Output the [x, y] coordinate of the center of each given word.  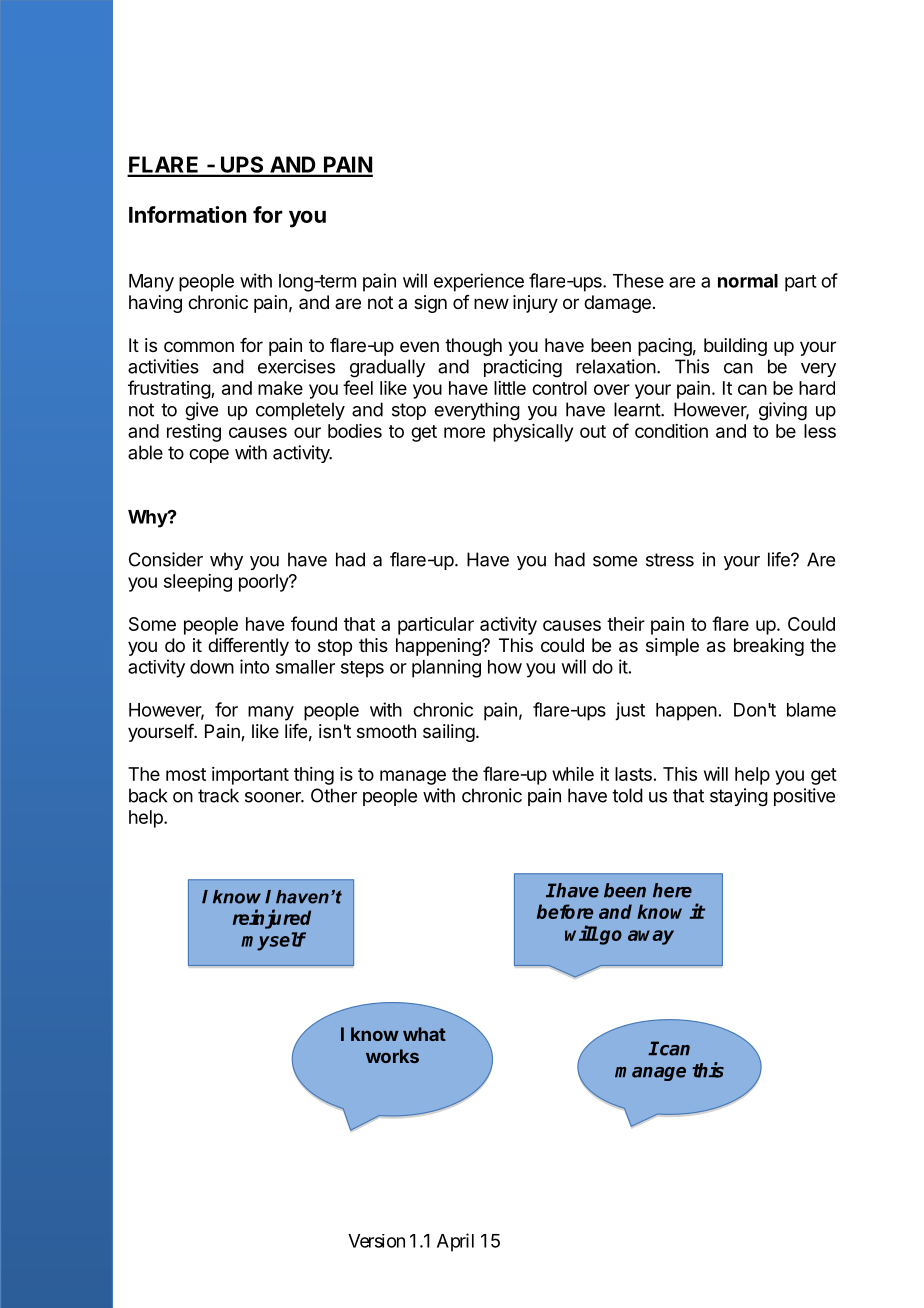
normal [748, 281]
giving [783, 411]
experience [479, 282]
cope [209, 456]
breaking [769, 647]
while [573, 774]
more [464, 432]
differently [248, 647]
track [218, 795]
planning [446, 668]
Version [376, 1241]
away [651, 937]
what [424, 1034]
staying [739, 797]
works [392, 1056]
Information [188, 214]
